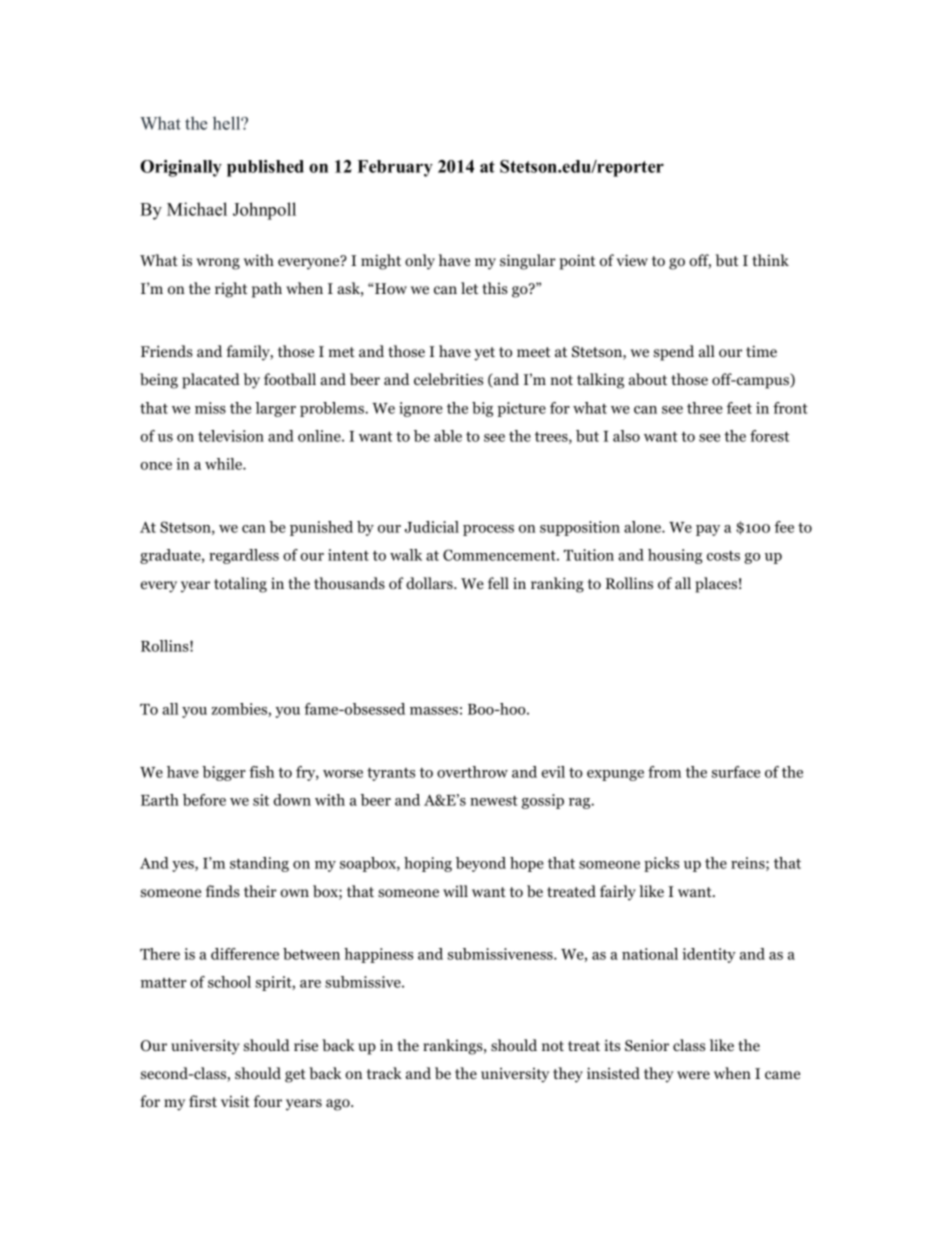 The width and height of the document is (952, 1233). I want to click on track, so click(384, 1073).
